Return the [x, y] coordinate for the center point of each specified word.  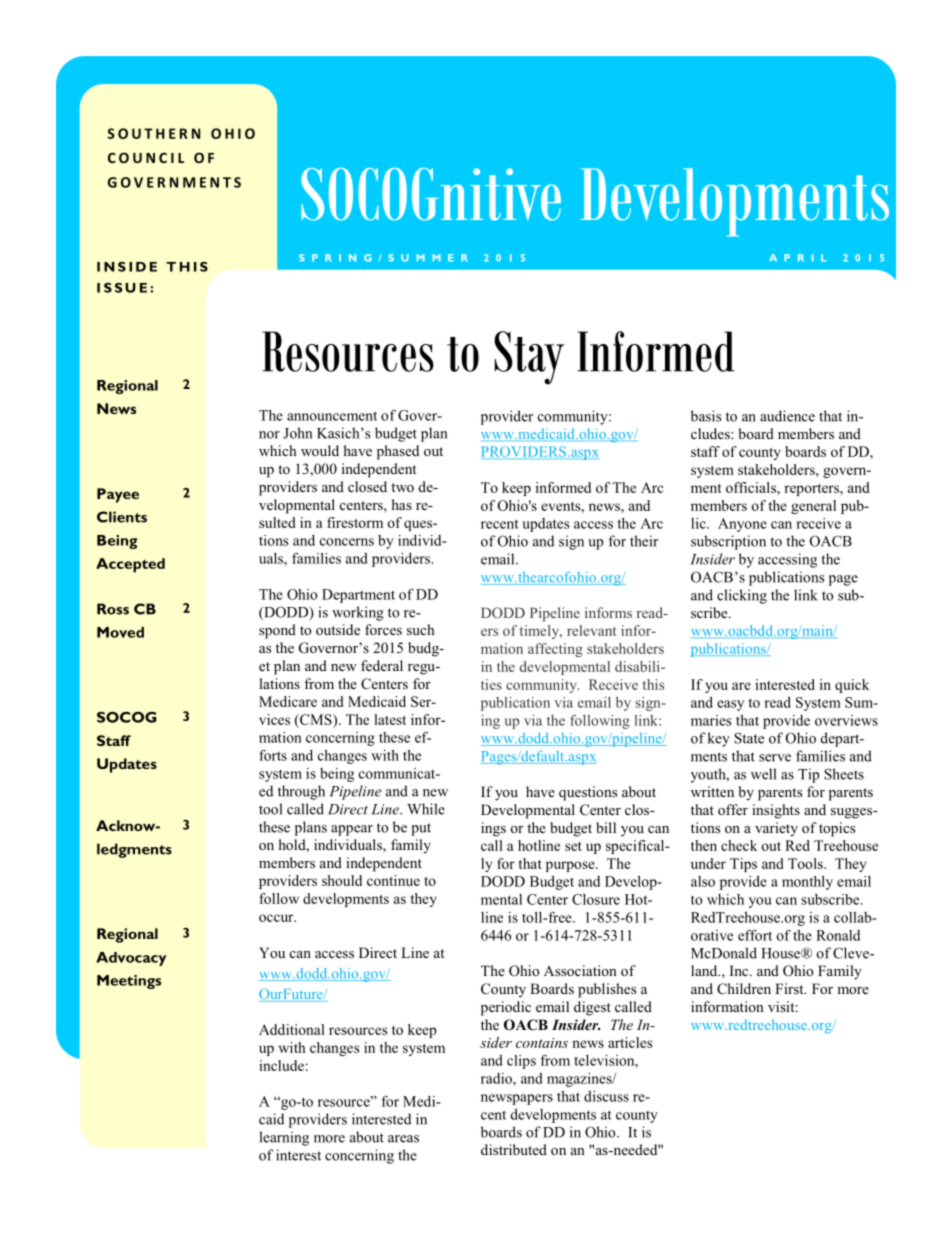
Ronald [838, 935]
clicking [742, 596]
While [426, 809]
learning [284, 1138]
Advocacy [131, 959]
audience [787, 416]
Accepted [130, 565]
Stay [529, 358]
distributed [514, 1149]
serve [775, 758]
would [320, 450]
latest [390, 719]
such [421, 629]
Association [580, 970]
